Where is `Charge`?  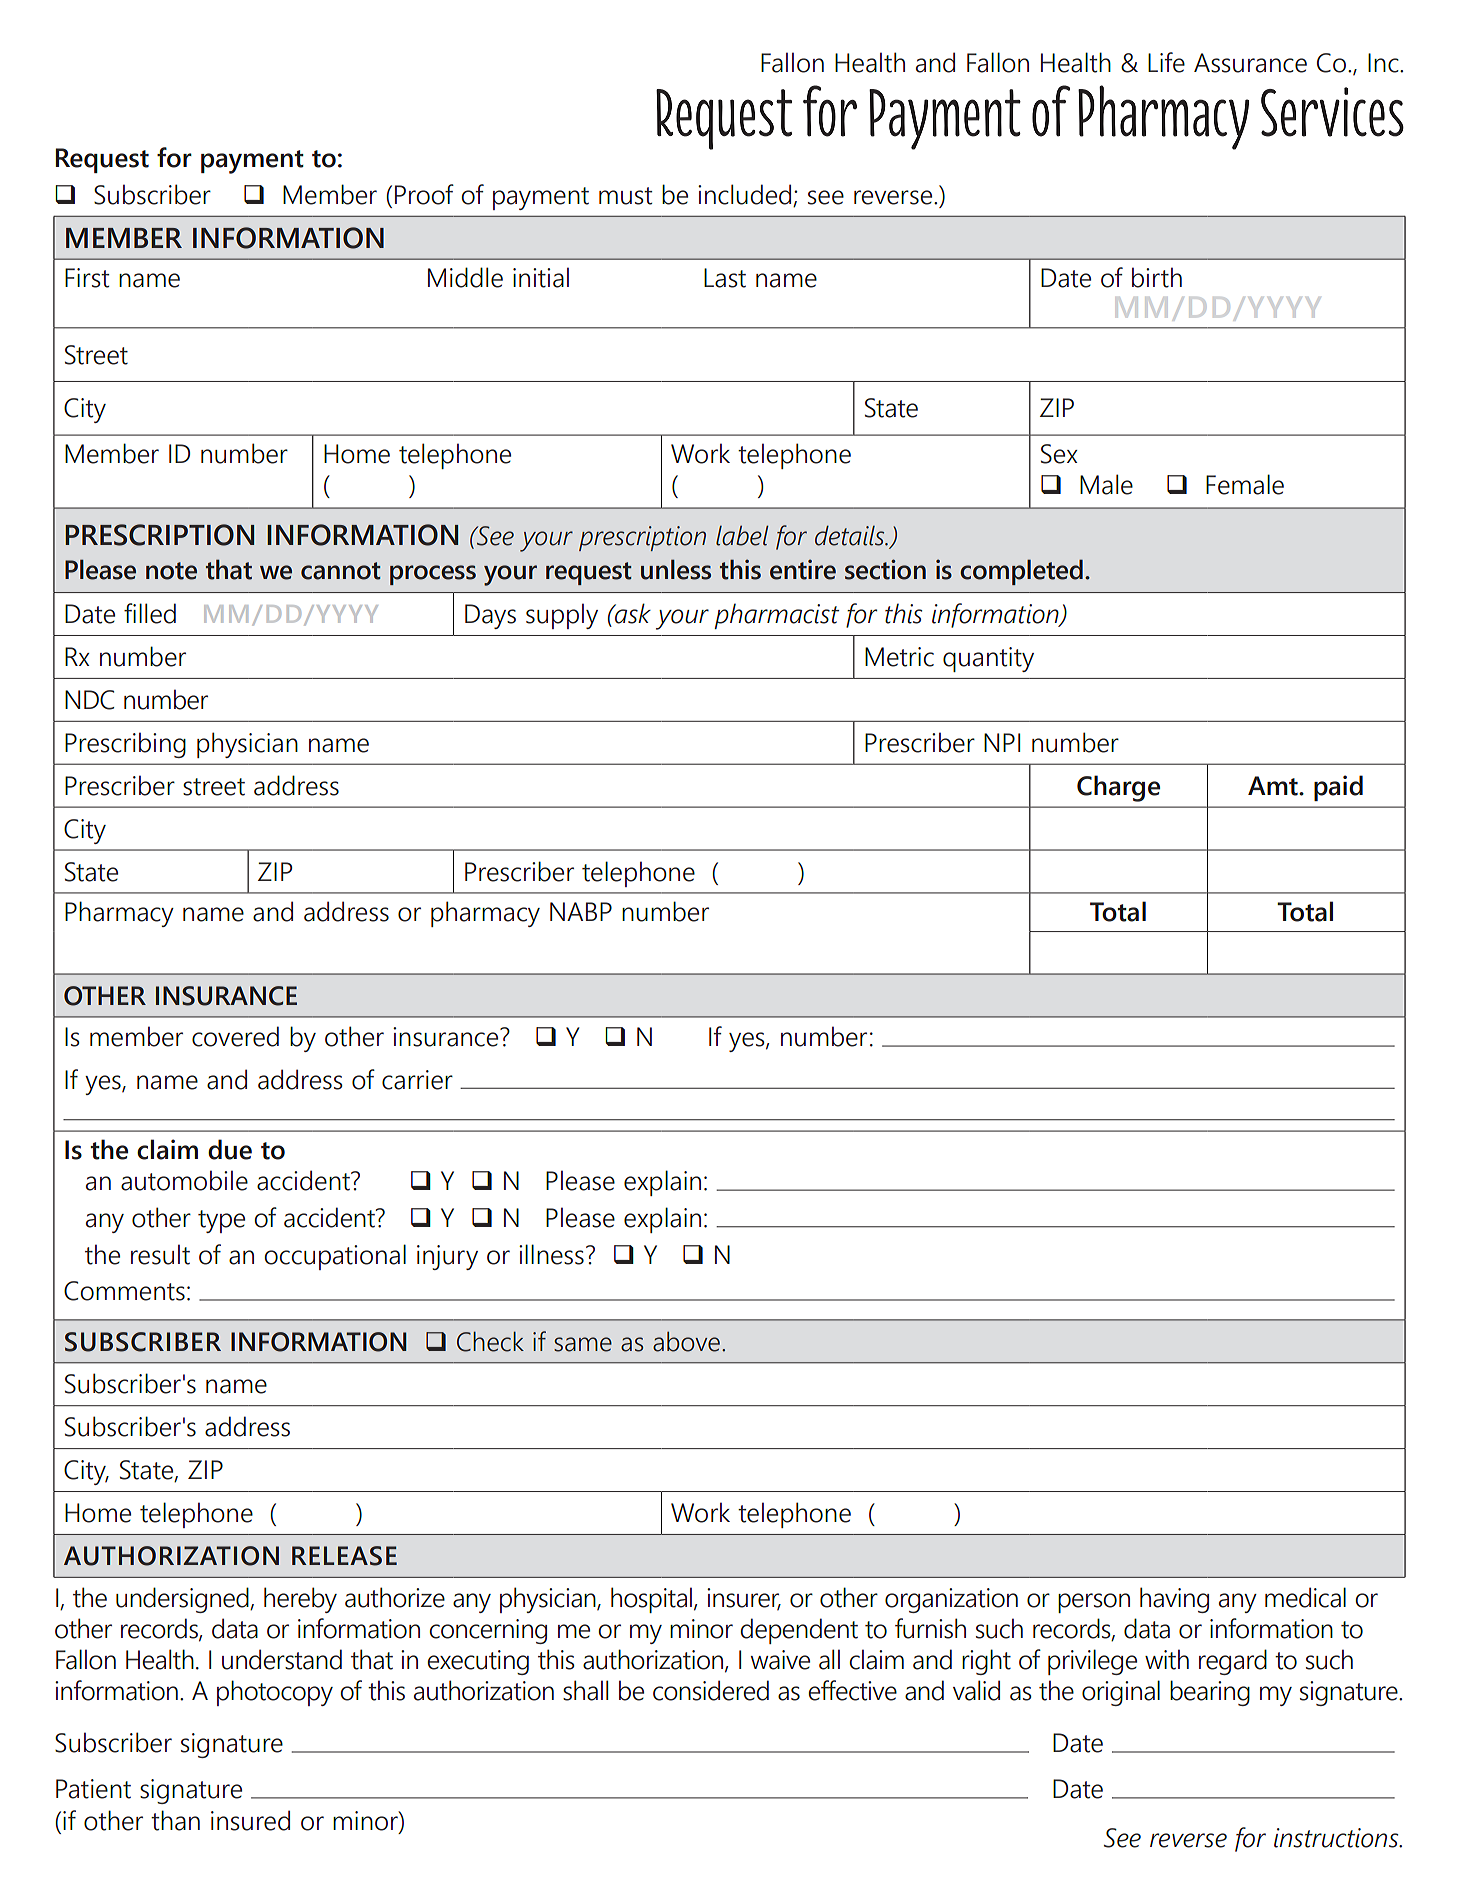 Charge is located at coordinates (1118, 788).
